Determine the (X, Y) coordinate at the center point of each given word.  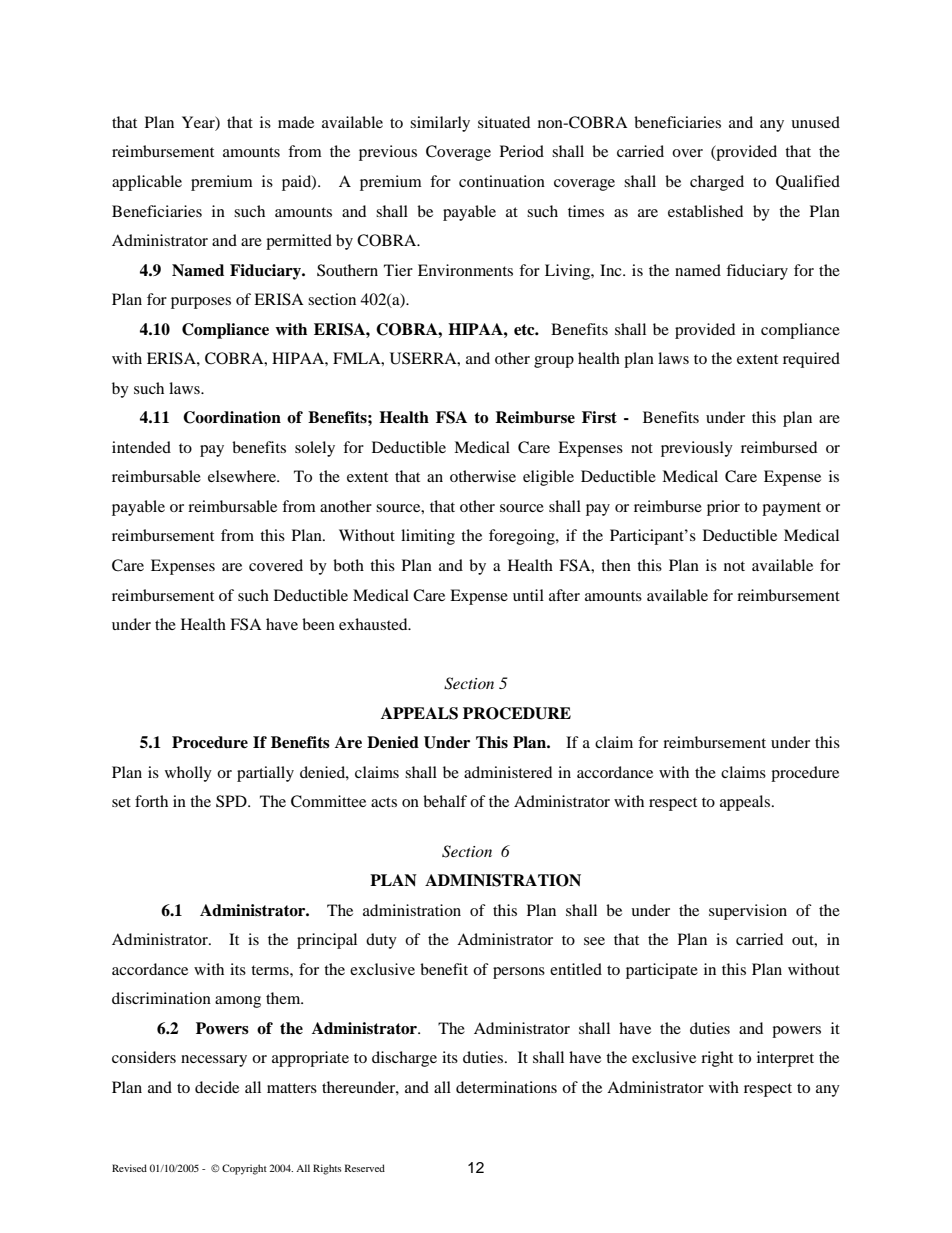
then (616, 565)
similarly (440, 124)
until (528, 595)
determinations (506, 1087)
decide (217, 1087)
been (318, 624)
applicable (147, 183)
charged (717, 183)
